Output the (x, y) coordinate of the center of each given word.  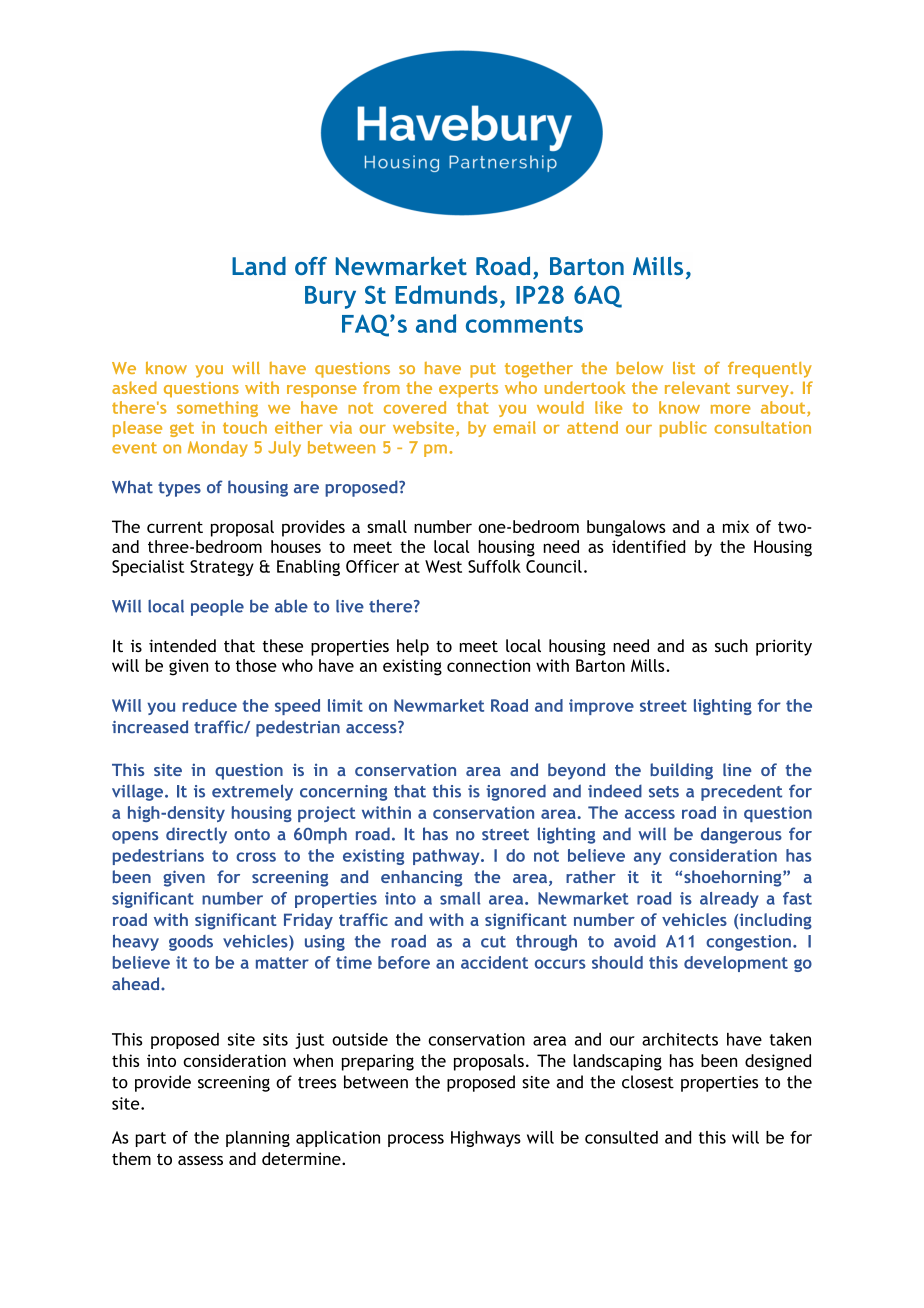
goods (191, 943)
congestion (748, 943)
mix (736, 526)
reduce (210, 705)
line (737, 769)
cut (493, 942)
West (443, 566)
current (175, 527)
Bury (330, 297)
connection (488, 665)
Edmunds (447, 294)
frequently (770, 370)
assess (200, 1160)
